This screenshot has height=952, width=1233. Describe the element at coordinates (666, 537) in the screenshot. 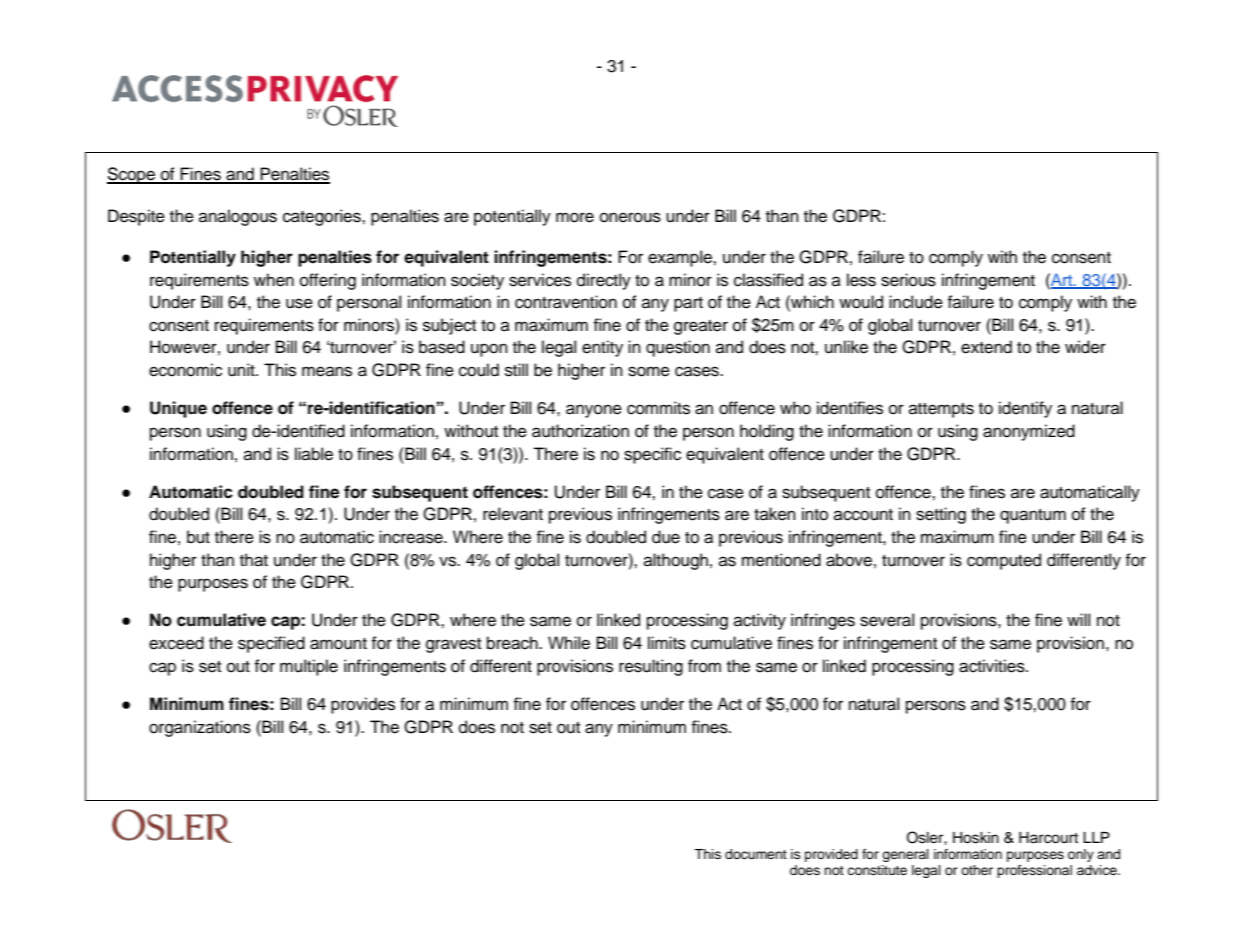

I see `due` at that location.
